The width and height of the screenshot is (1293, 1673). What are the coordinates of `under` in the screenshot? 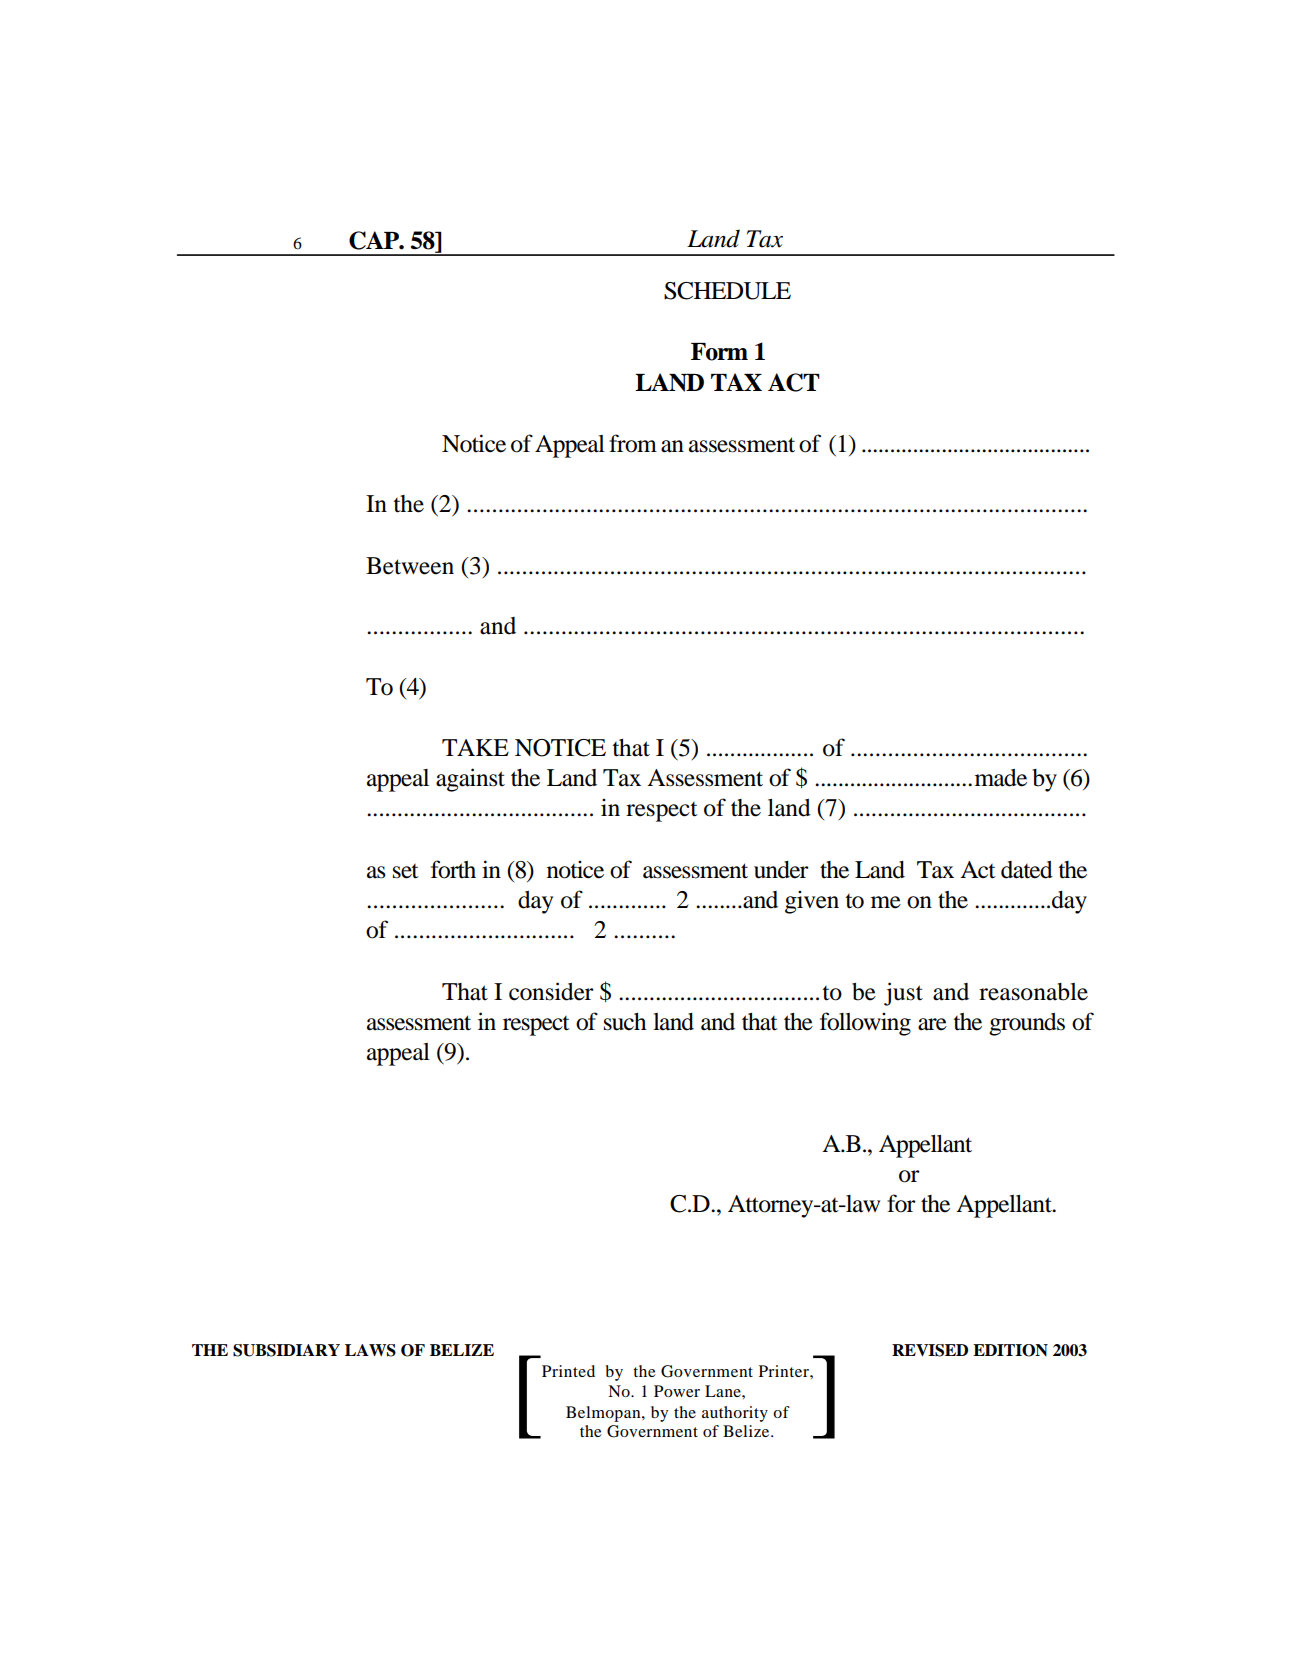 It's located at (781, 870).
